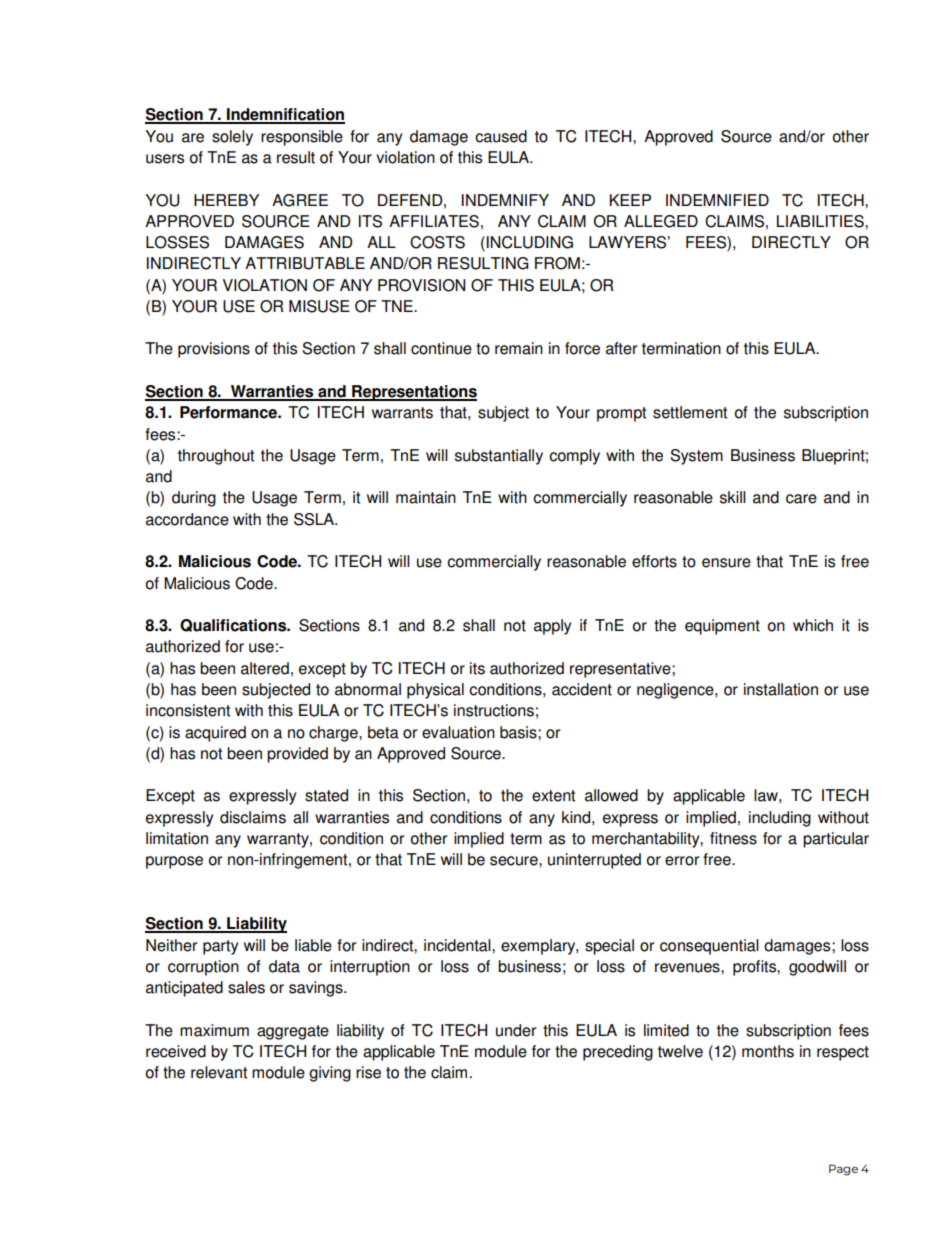 Image resolution: width=952 pixels, height=1233 pixels. I want to click on solely, so click(232, 138).
